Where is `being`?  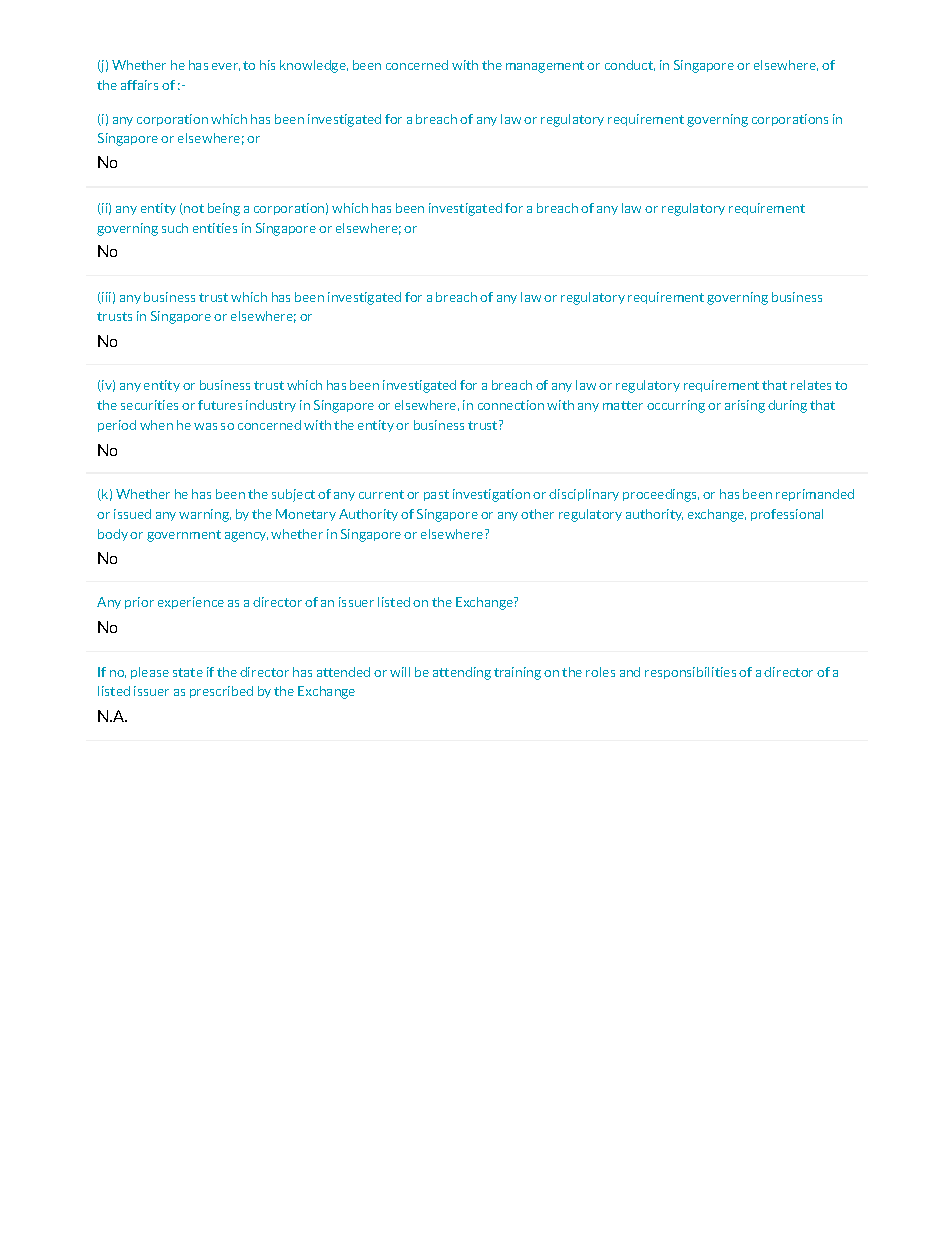 being is located at coordinates (224, 209).
